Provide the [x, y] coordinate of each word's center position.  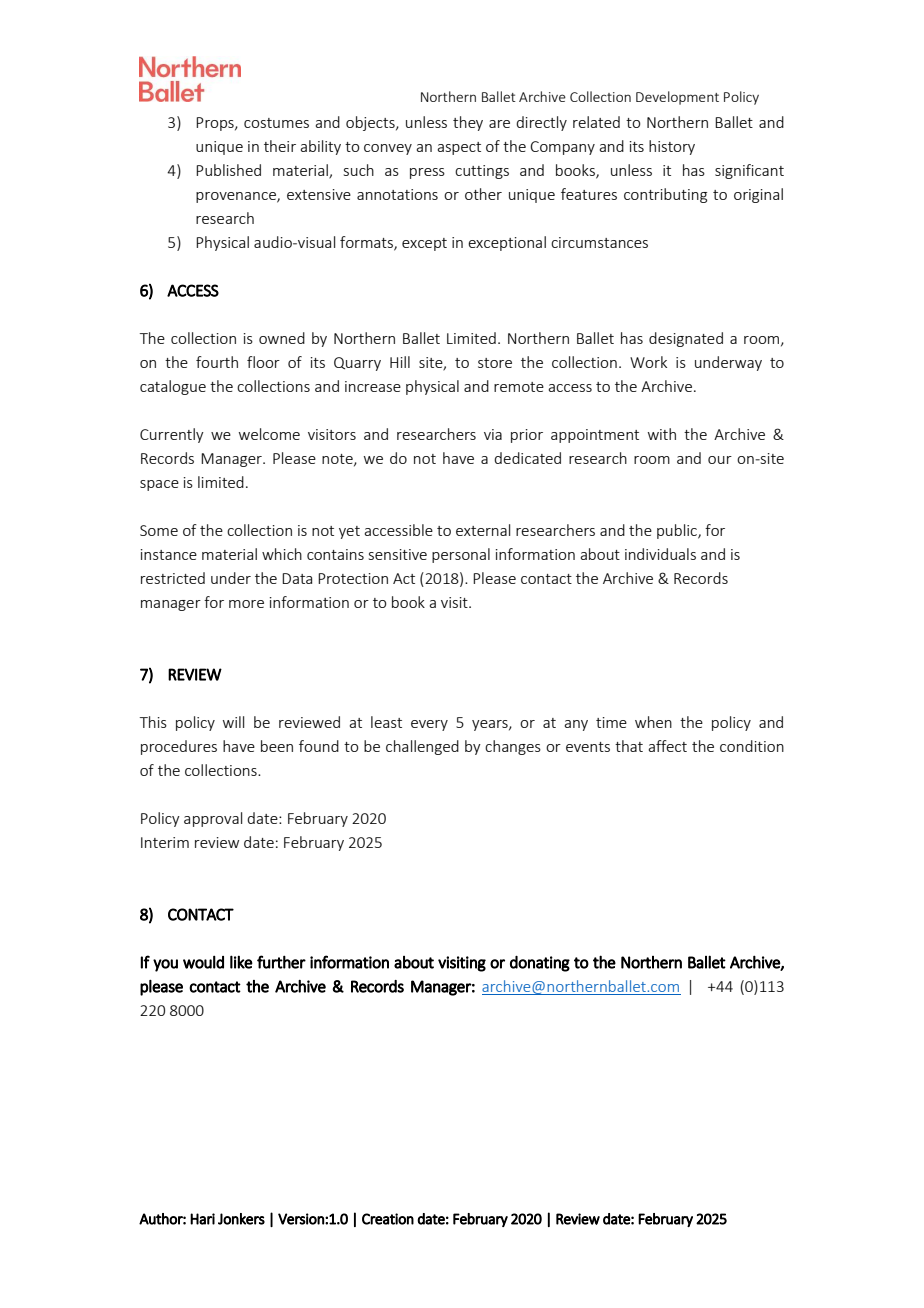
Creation [388, 1219]
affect [667, 746]
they [468, 123]
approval [213, 819]
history [672, 147]
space [159, 485]
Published [228, 170]
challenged [422, 747]
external [483, 530]
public [678, 531]
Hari [202, 1219]
